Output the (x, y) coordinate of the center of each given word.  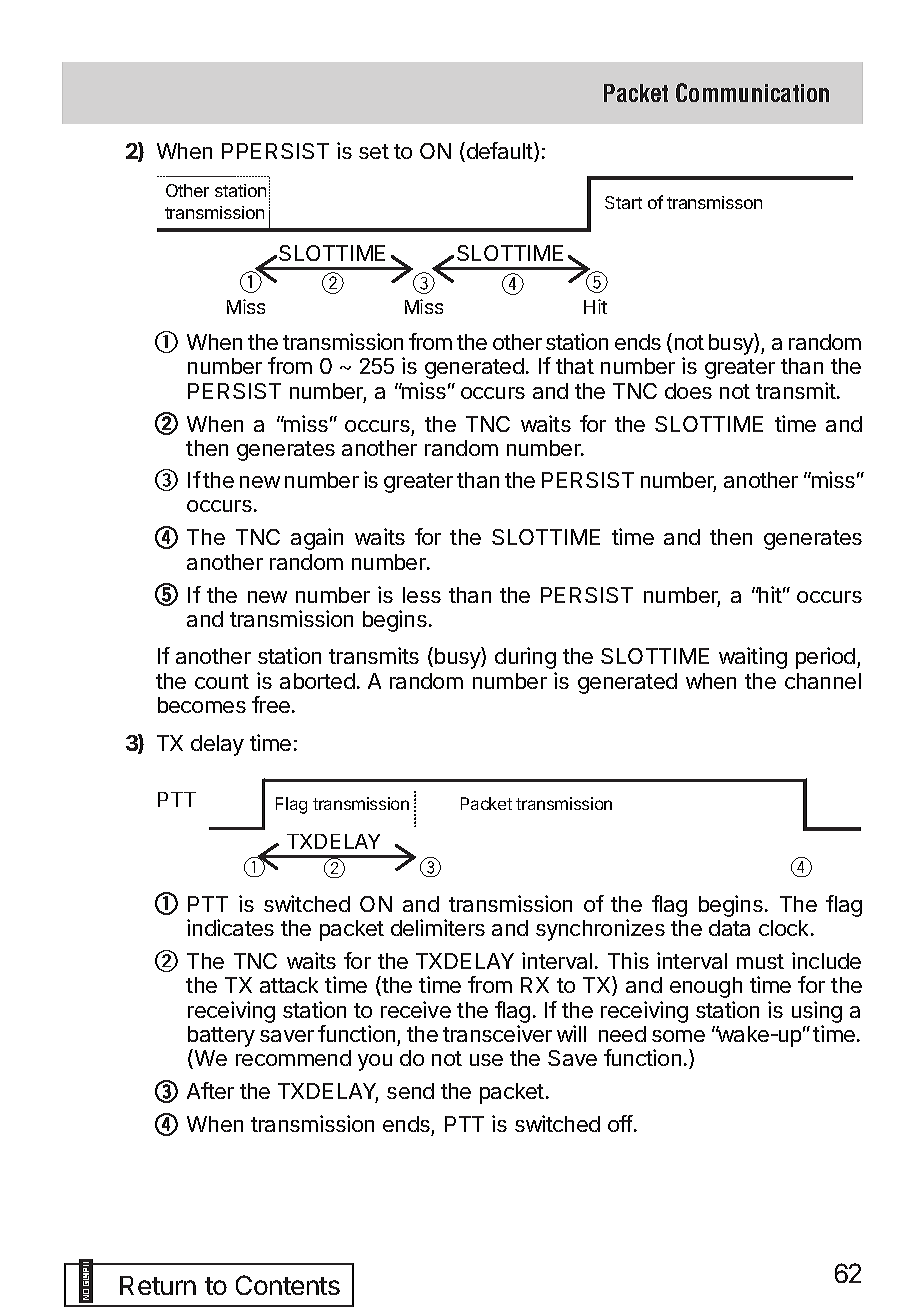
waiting (753, 658)
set (374, 151)
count (222, 681)
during (525, 658)
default (501, 152)
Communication (752, 92)
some (678, 1036)
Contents (288, 1285)
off (620, 1123)
